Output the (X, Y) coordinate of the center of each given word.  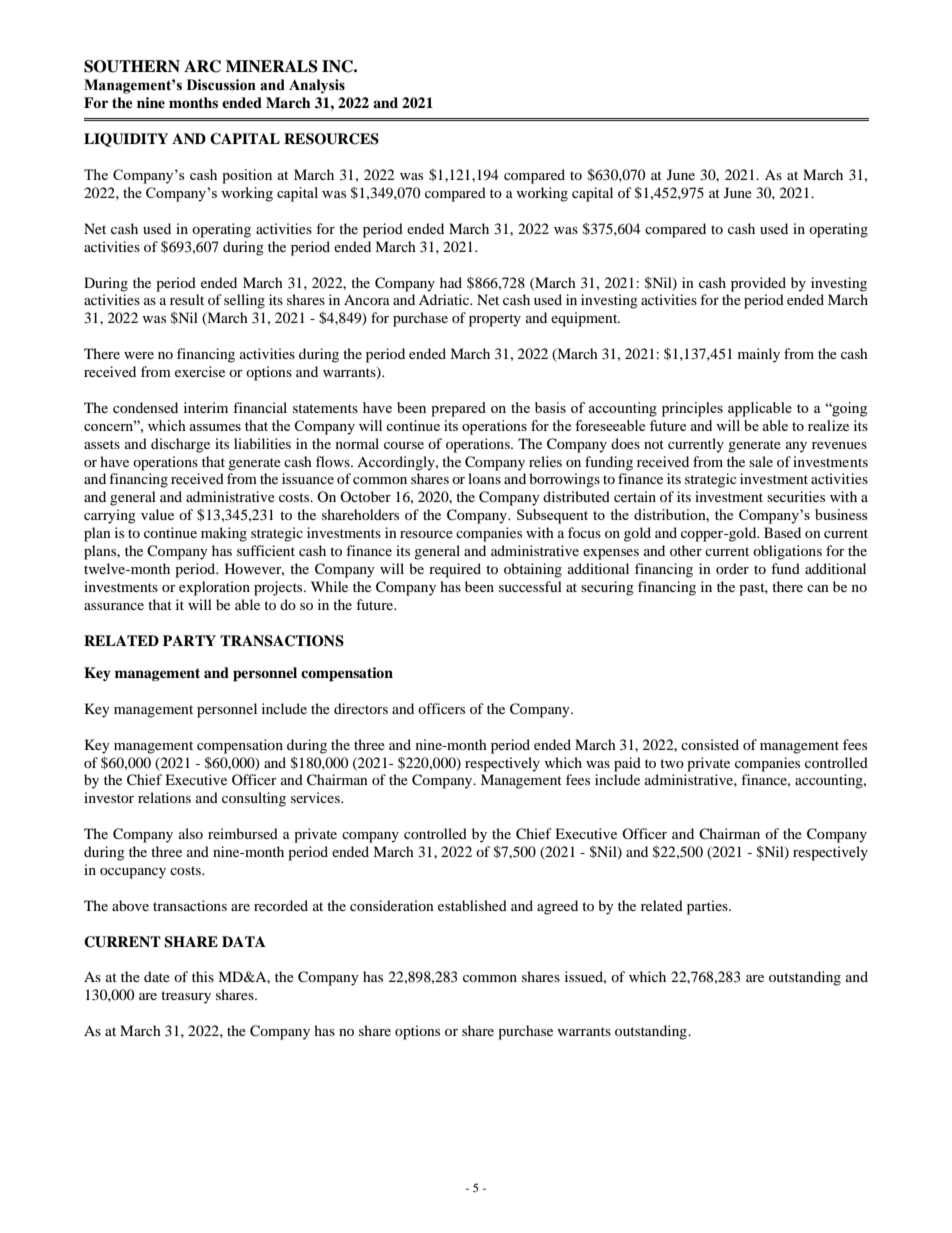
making (224, 534)
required (455, 570)
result (187, 299)
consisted (710, 744)
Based (782, 532)
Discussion (221, 85)
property (495, 320)
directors (361, 708)
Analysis (317, 86)
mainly (759, 355)
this (203, 976)
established (472, 905)
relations (164, 797)
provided (758, 284)
